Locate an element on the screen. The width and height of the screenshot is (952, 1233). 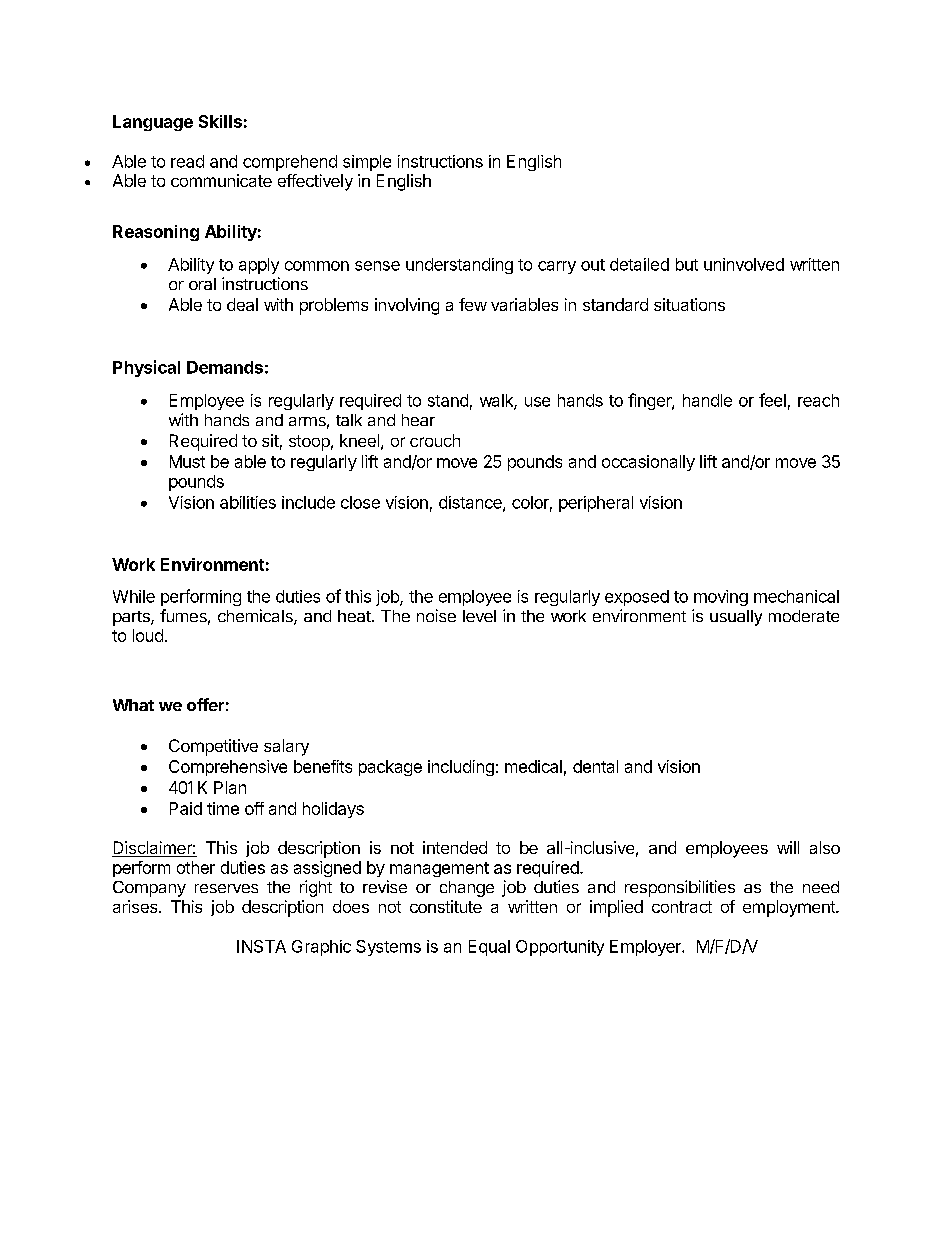
usually is located at coordinates (736, 618).
